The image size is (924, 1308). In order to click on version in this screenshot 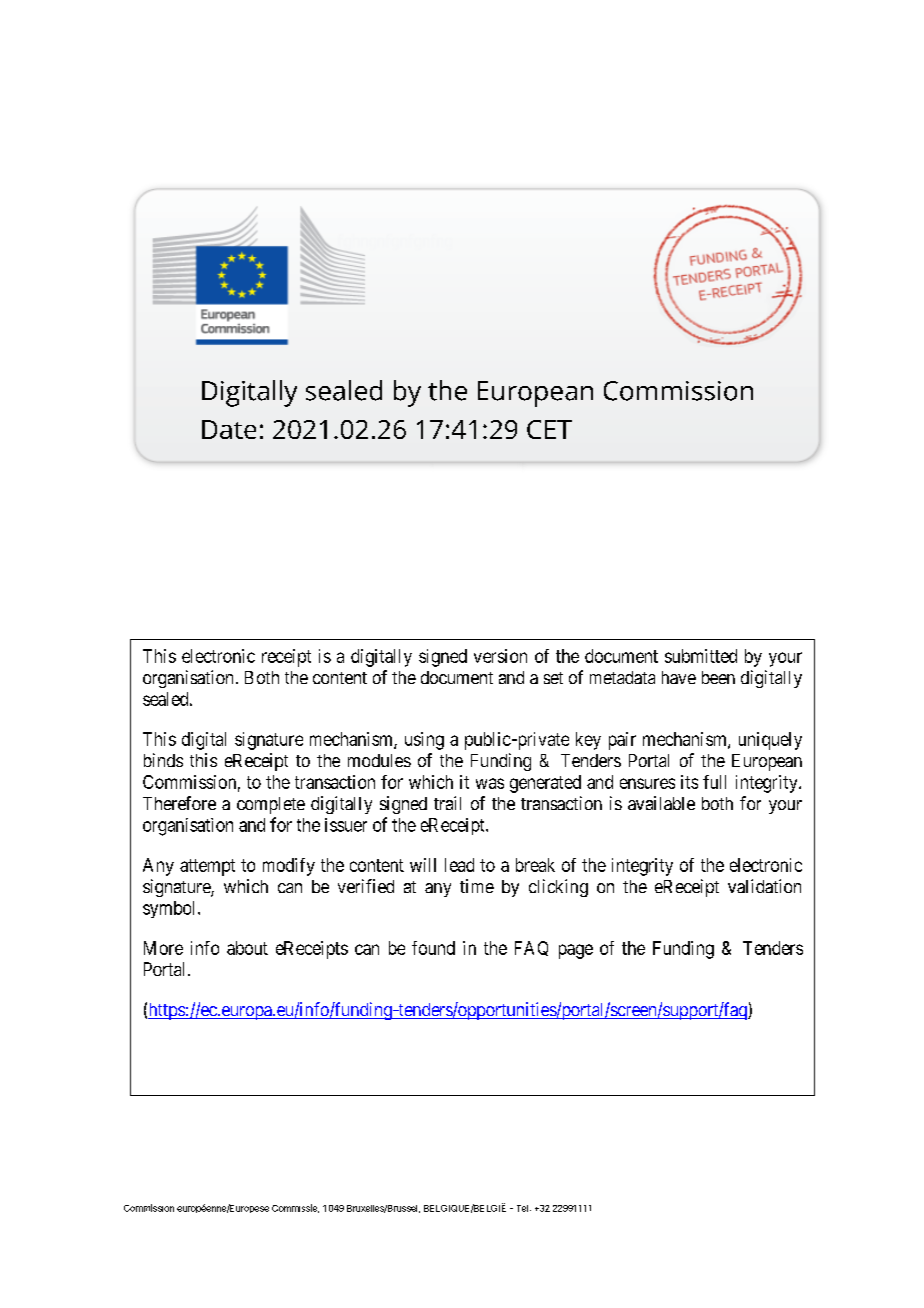, I will do `click(500, 656)`.
